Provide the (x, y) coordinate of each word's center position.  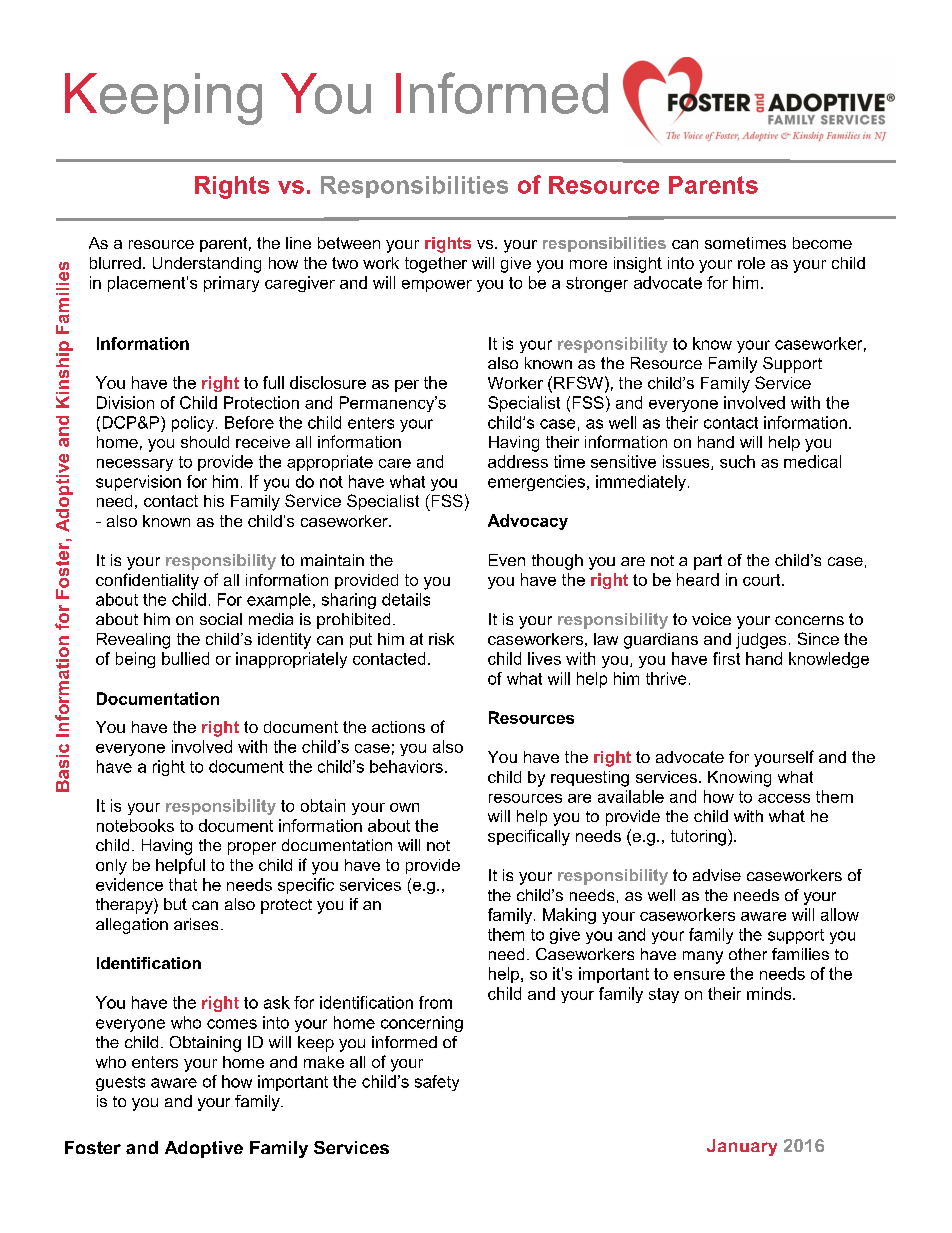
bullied (185, 658)
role (751, 263)
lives (544, 658)
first (726, 658)
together (436, 265)
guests (120, 1083)
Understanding (207, 265)
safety (437, 1083)
